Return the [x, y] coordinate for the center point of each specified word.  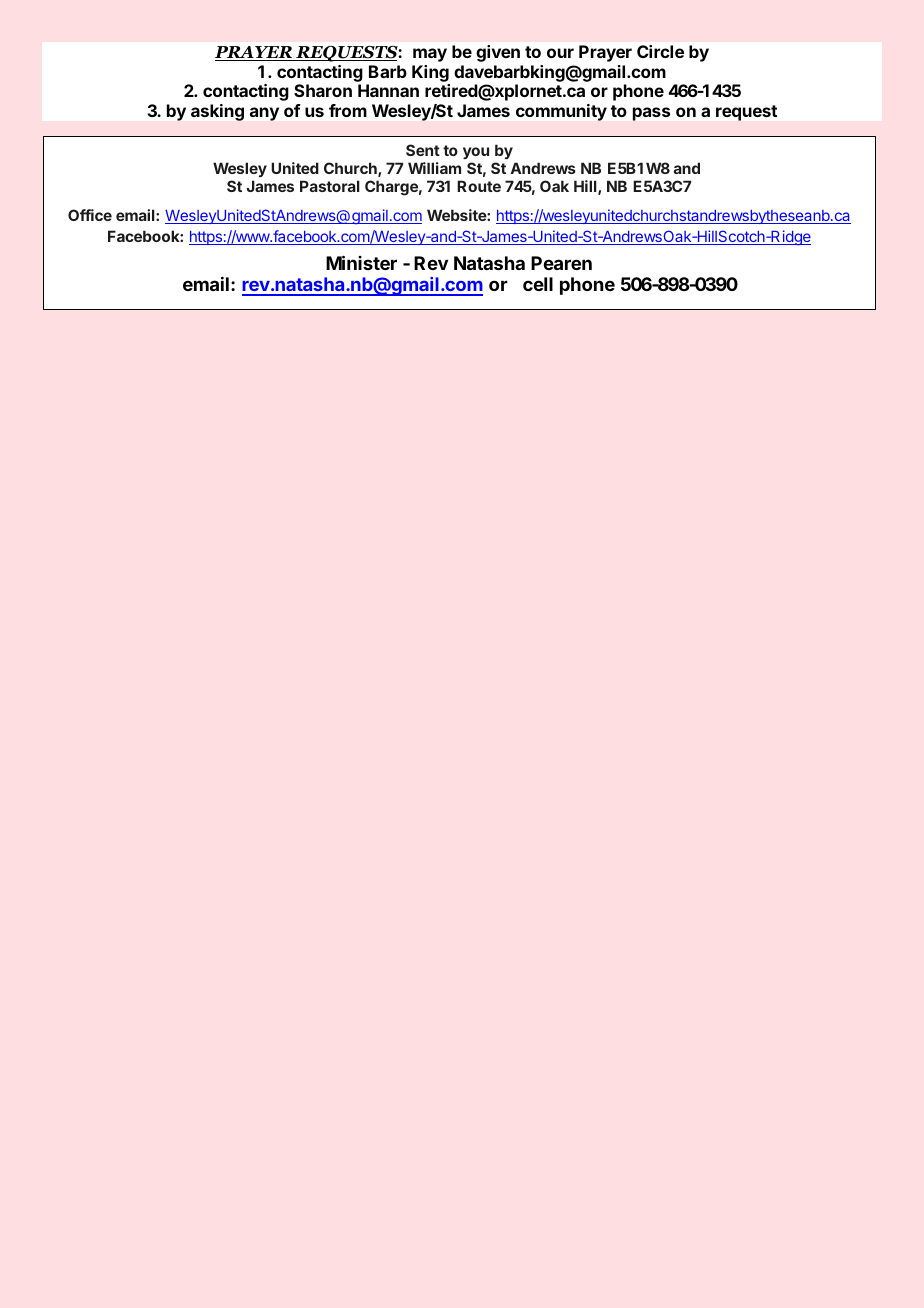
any [264, 114]
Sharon [323, 90]
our [560, 53]
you [476, 155]
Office [90, 215]
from [348, 110]
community [561, 112]
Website [457, 215]
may [430, 55]
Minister [361, 262]
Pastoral [330, 186]
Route [479, 186]
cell [538, 284]
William [434, 168]
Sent [423, 150]
